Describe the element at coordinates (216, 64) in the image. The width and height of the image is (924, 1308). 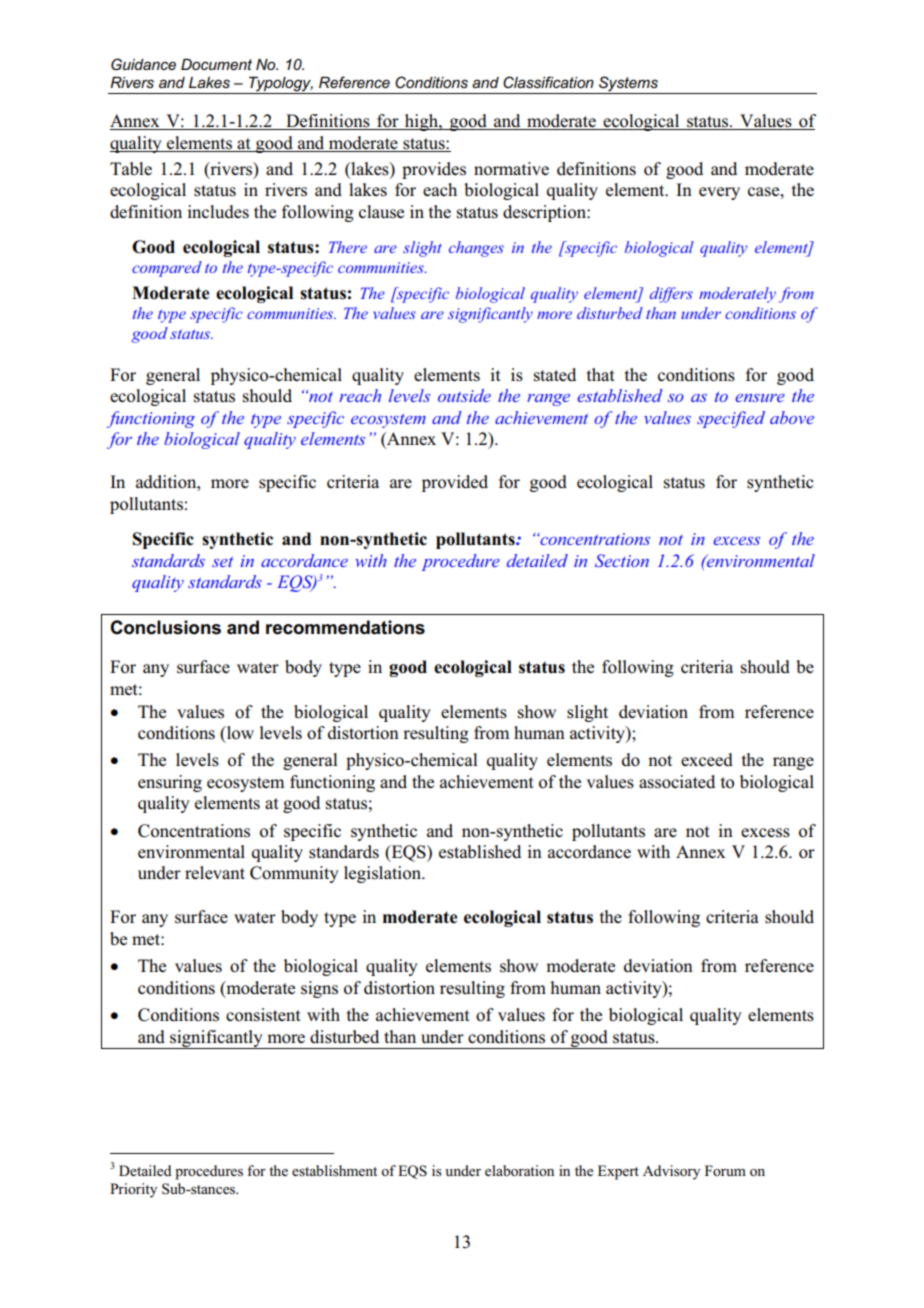
I see `Document` at that location.
